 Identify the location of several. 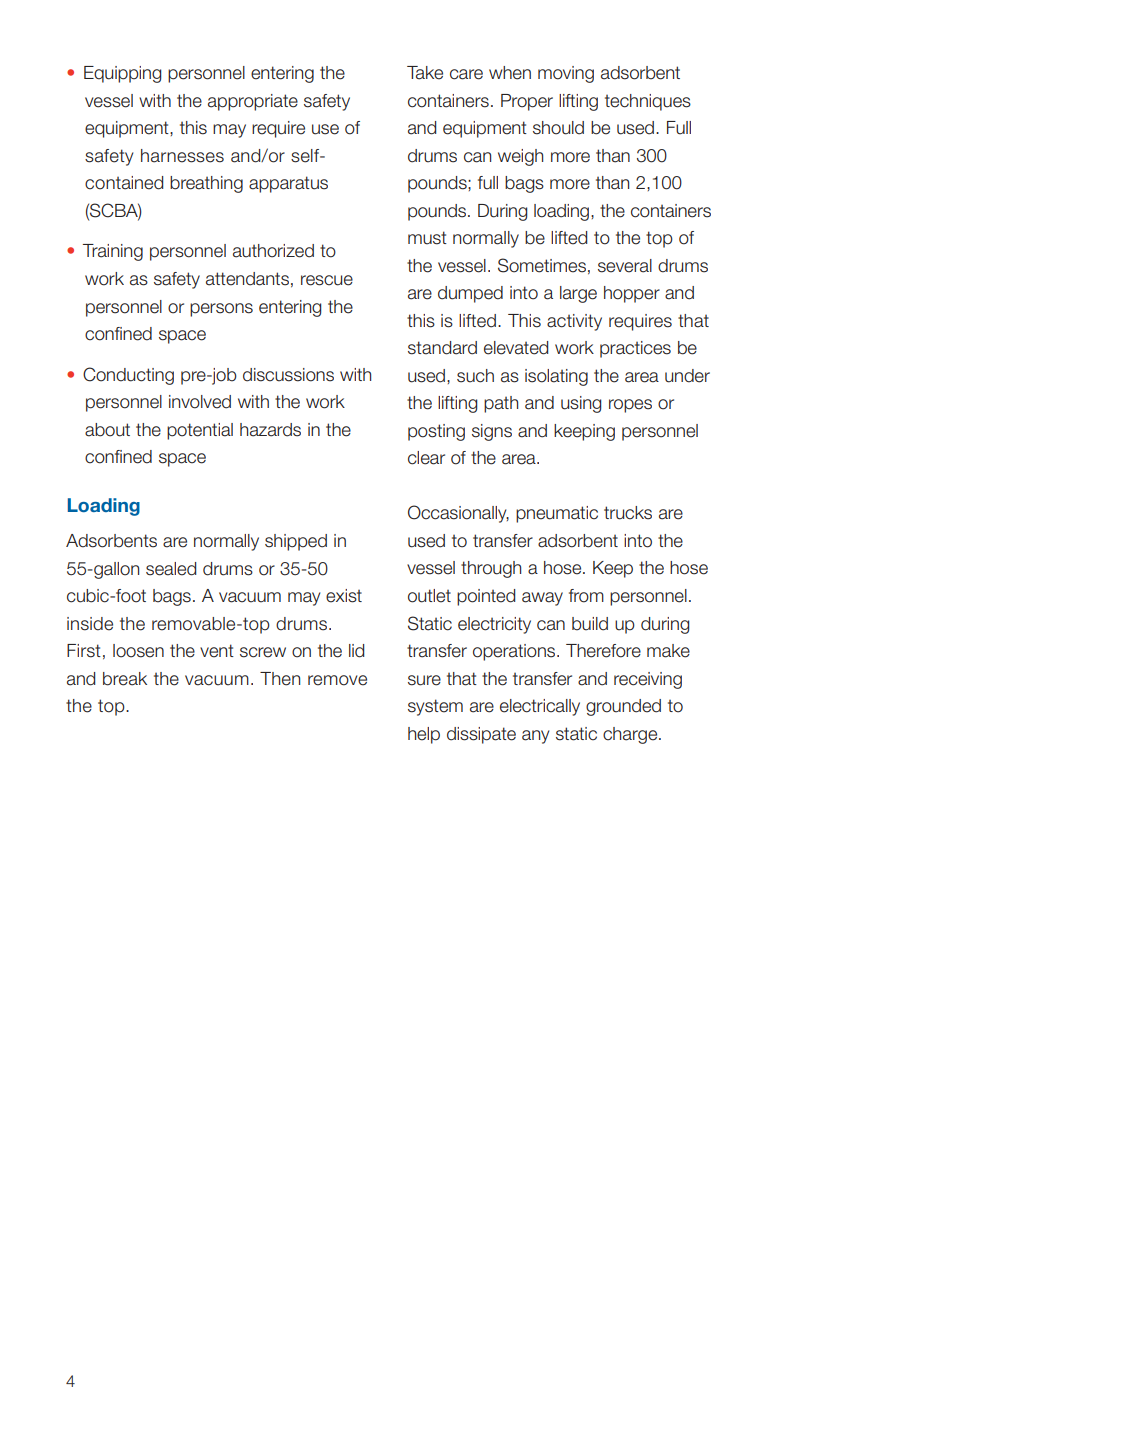
(625, 266).
